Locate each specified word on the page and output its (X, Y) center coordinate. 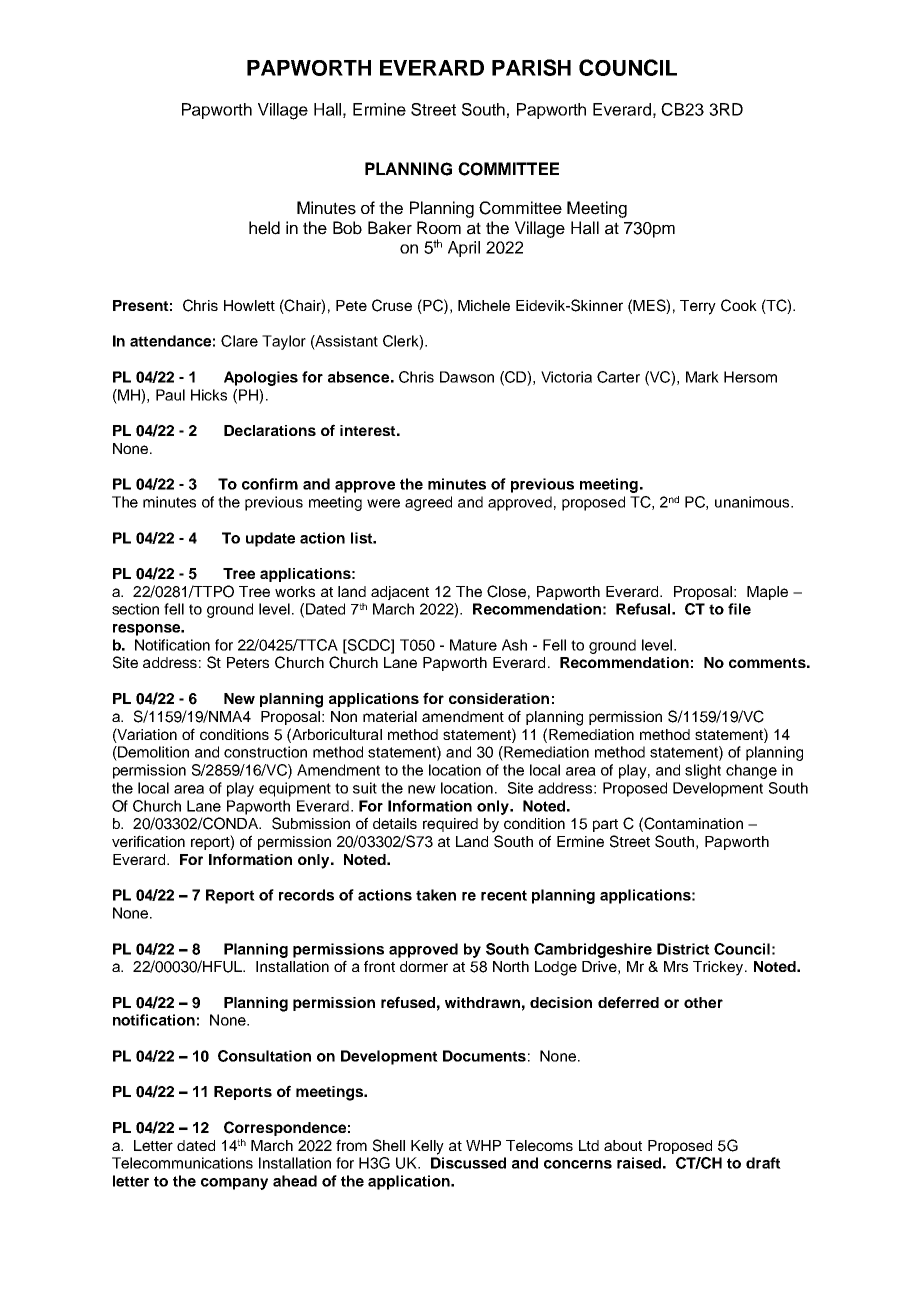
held (264, 228)
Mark (702, 377)
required (450, 825)
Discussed (468, 1163)
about (623, 1145)
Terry (698, 307)
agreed (428, 503)
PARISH (531, 67)
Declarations (270, 430)
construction (265, 752)
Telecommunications (182, 1163)
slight (703, 771)
